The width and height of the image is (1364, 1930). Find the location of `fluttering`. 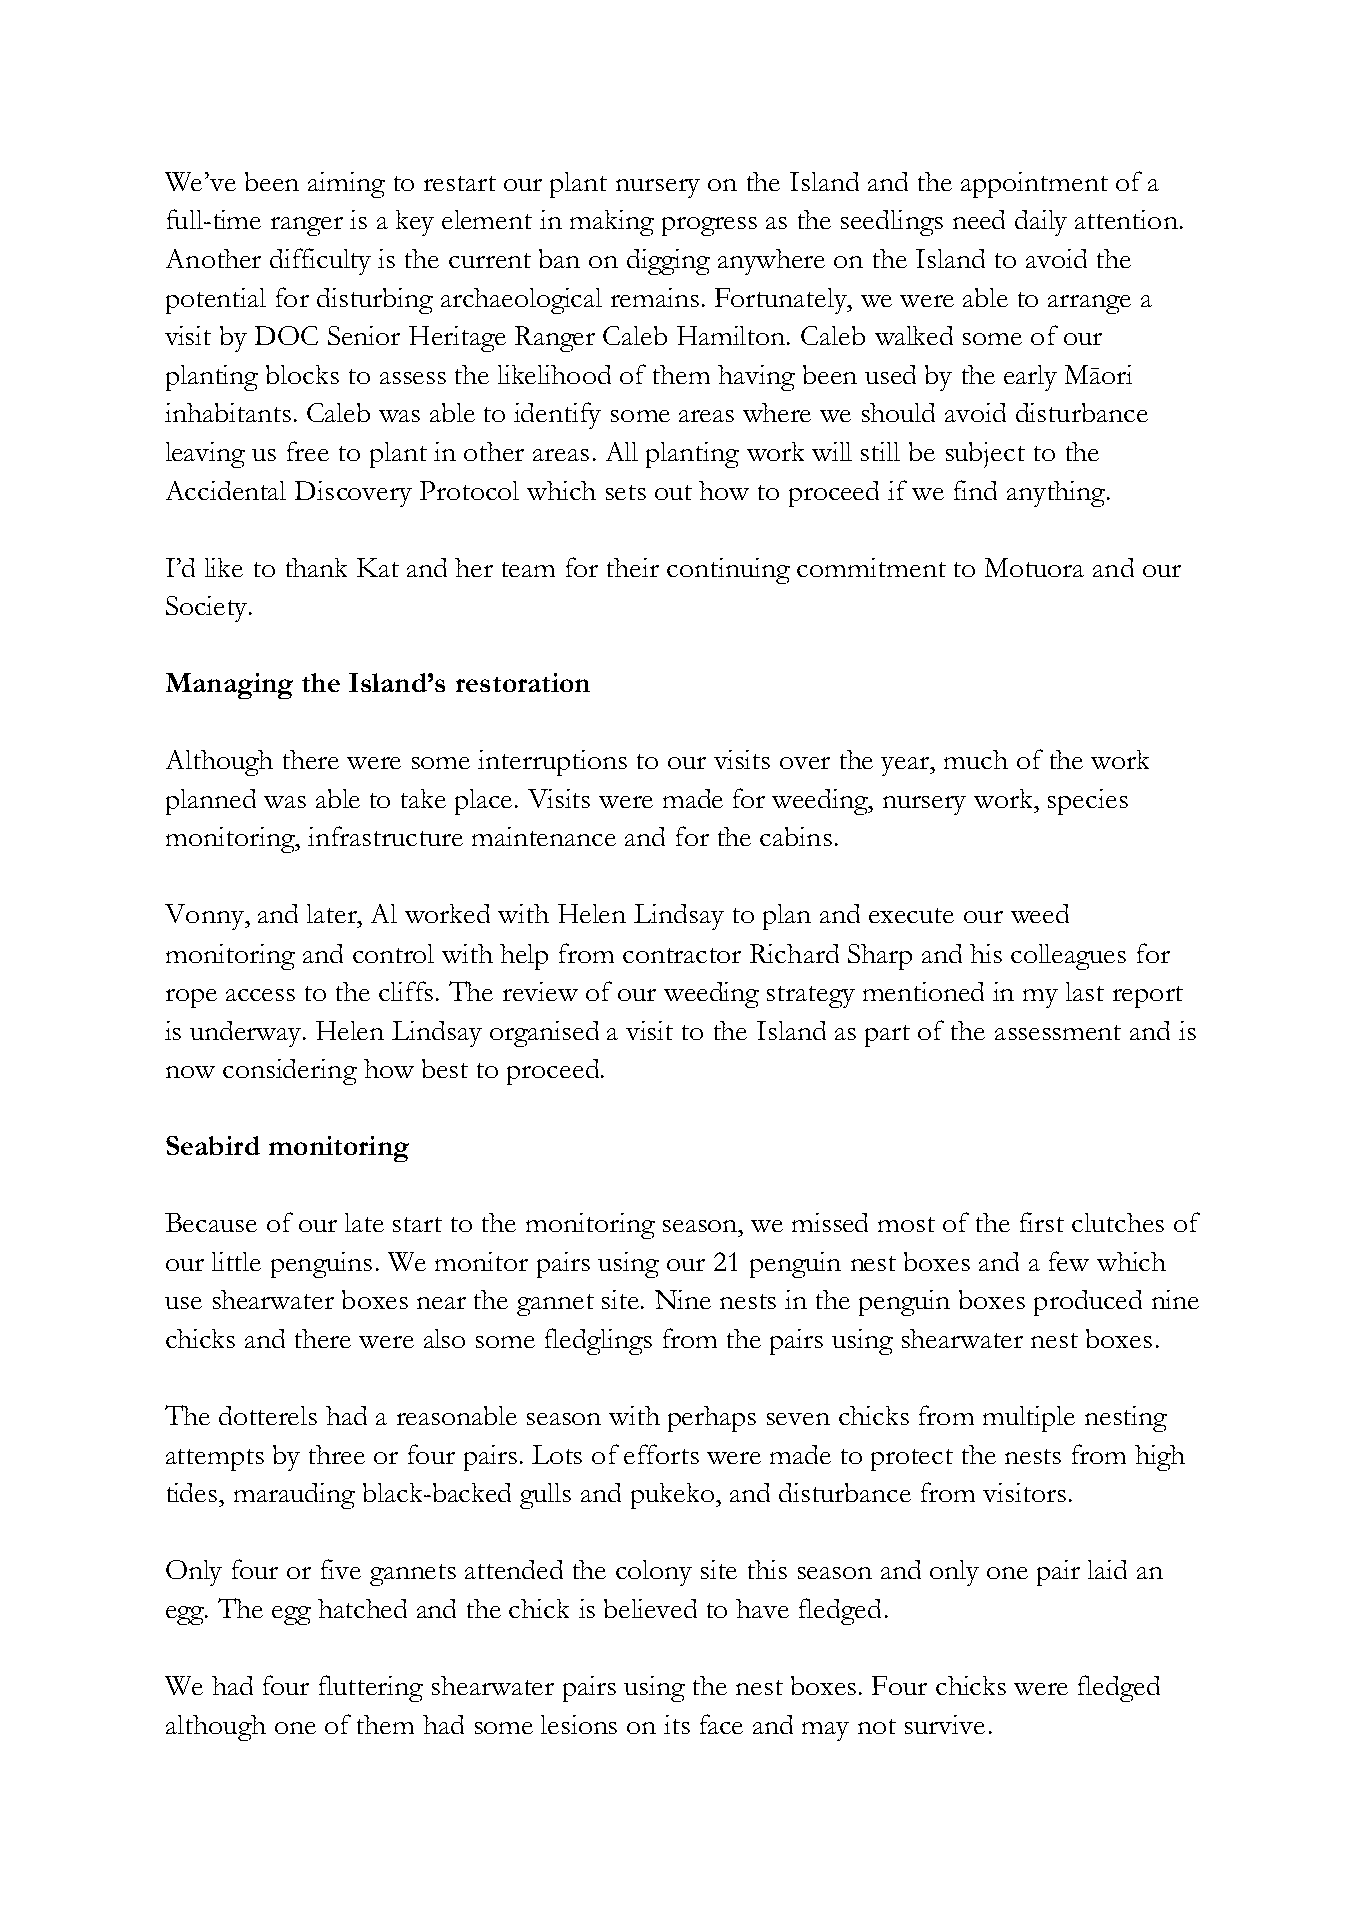

fluttering is located at coordinates (371, 1688).
